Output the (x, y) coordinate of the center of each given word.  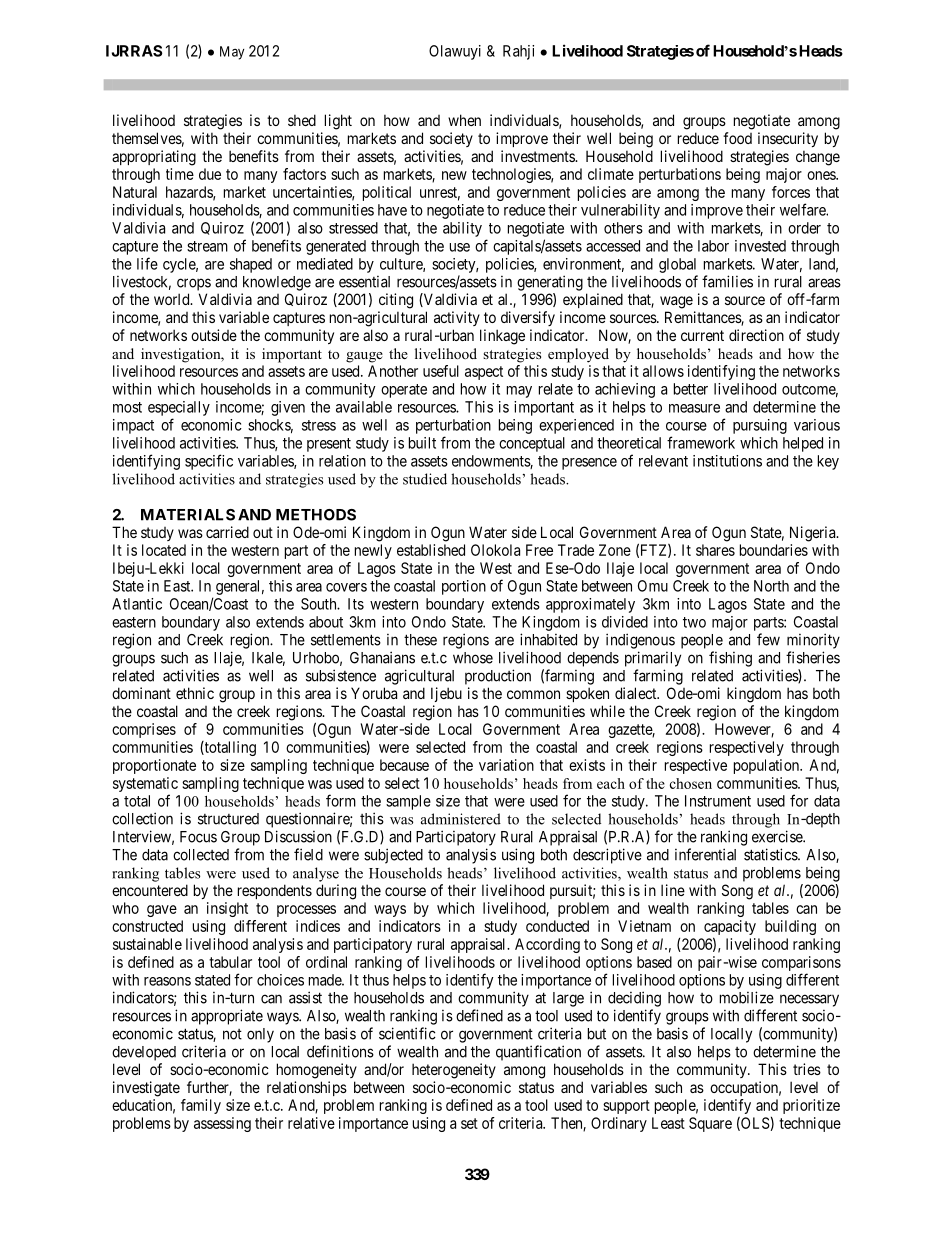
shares (715, 550)
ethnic (195, 693)
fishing (730, 659)
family (201, 1106)
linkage (502, 337)
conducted (557, 926)
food (737, 138)
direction (756, 335)
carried (227, 532)
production (498, 677)
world (173, 299)
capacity (730, 929)
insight (227, 909)
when (464, 120)
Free (539, 550)
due (210, 174)
